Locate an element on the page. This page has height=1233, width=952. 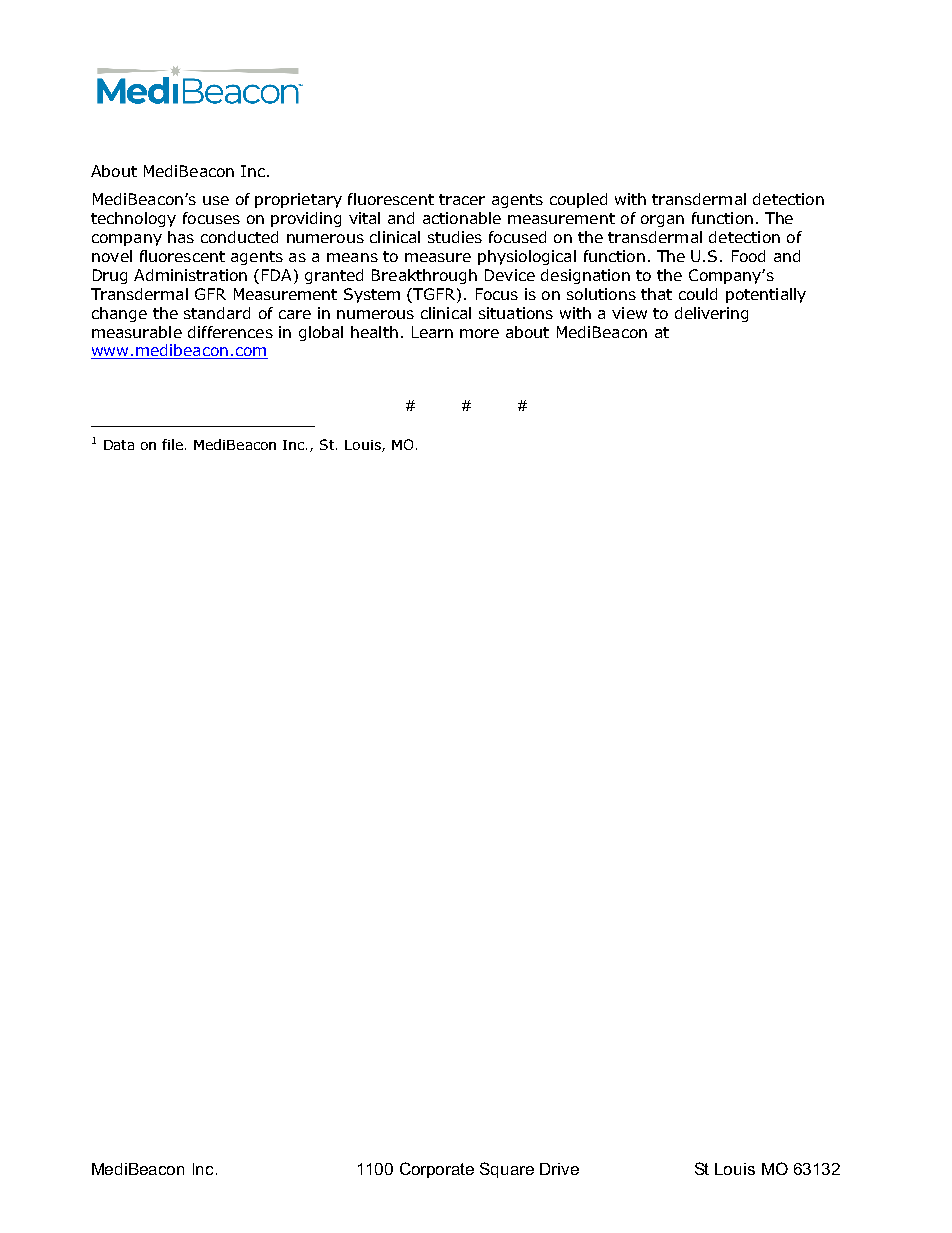
has is located at coordinates (181, 237).
